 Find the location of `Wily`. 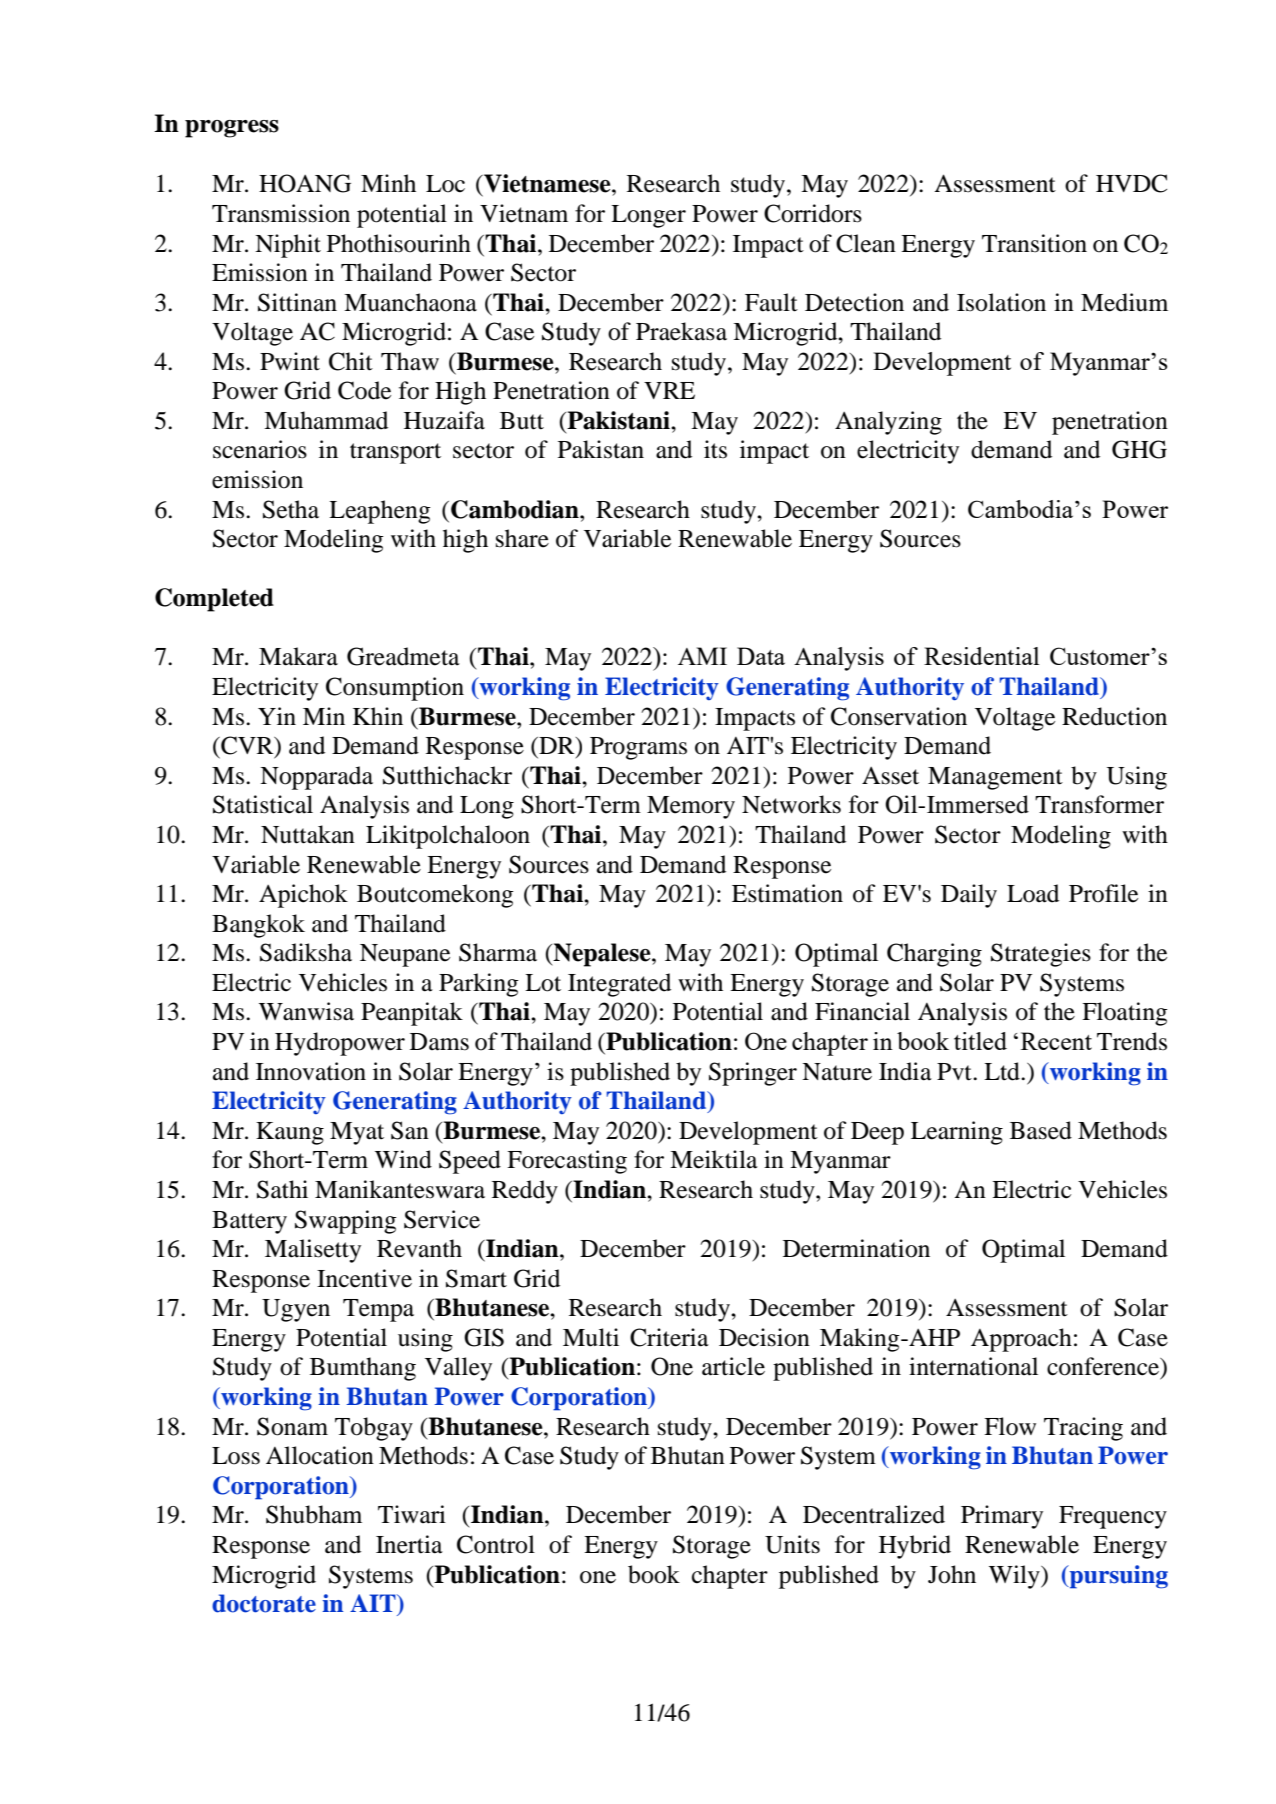

Wily is located at coordinates (1015, 1577).
